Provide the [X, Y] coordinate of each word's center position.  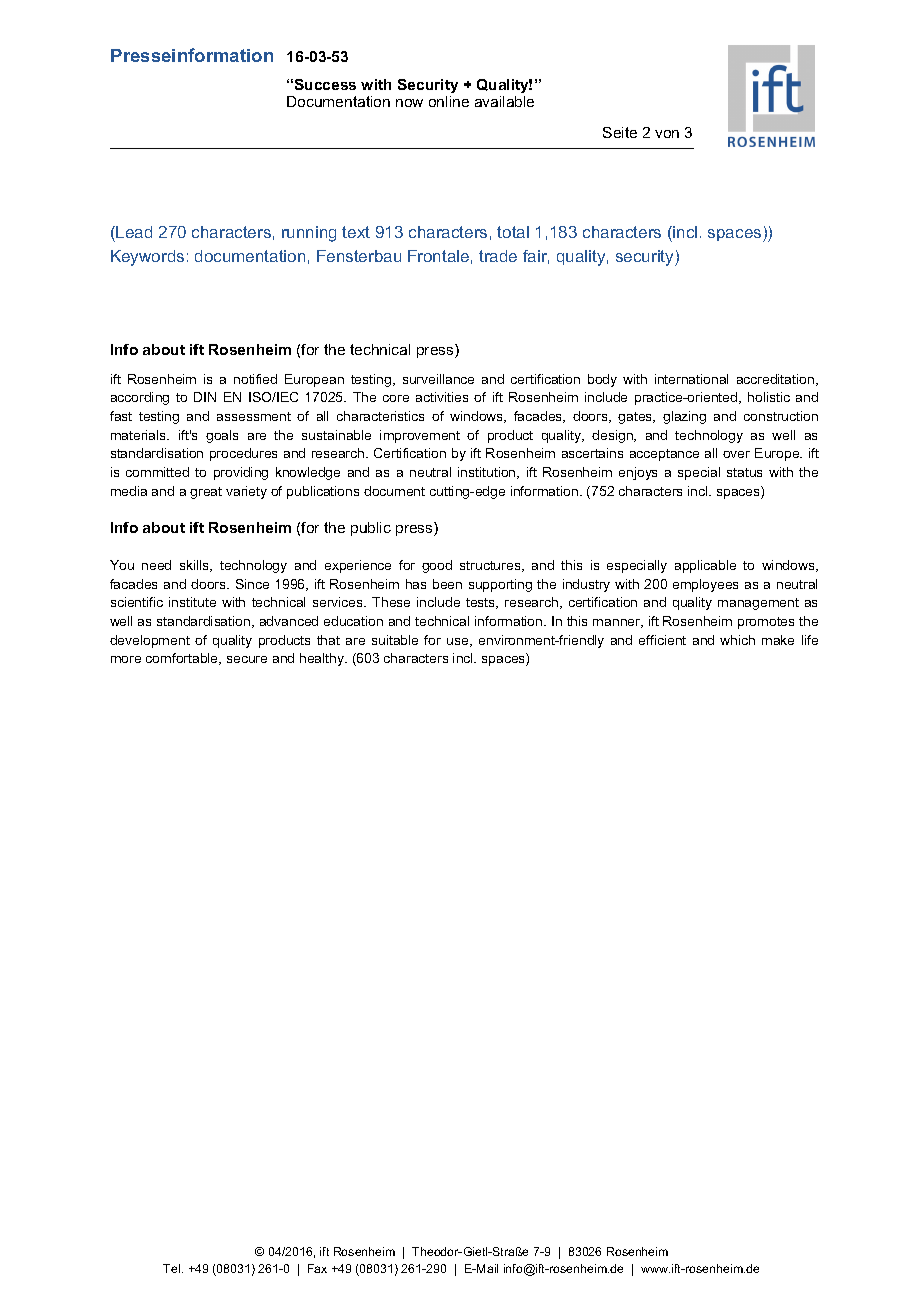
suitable [395, 640]
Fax [317, 1268]
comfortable [183, 659]
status [744, 472]
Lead [134, 232]
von [667, 134]
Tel [173, 1268]
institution [488, 473]
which [737, 640]
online [449, 101]
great [206, 493]
